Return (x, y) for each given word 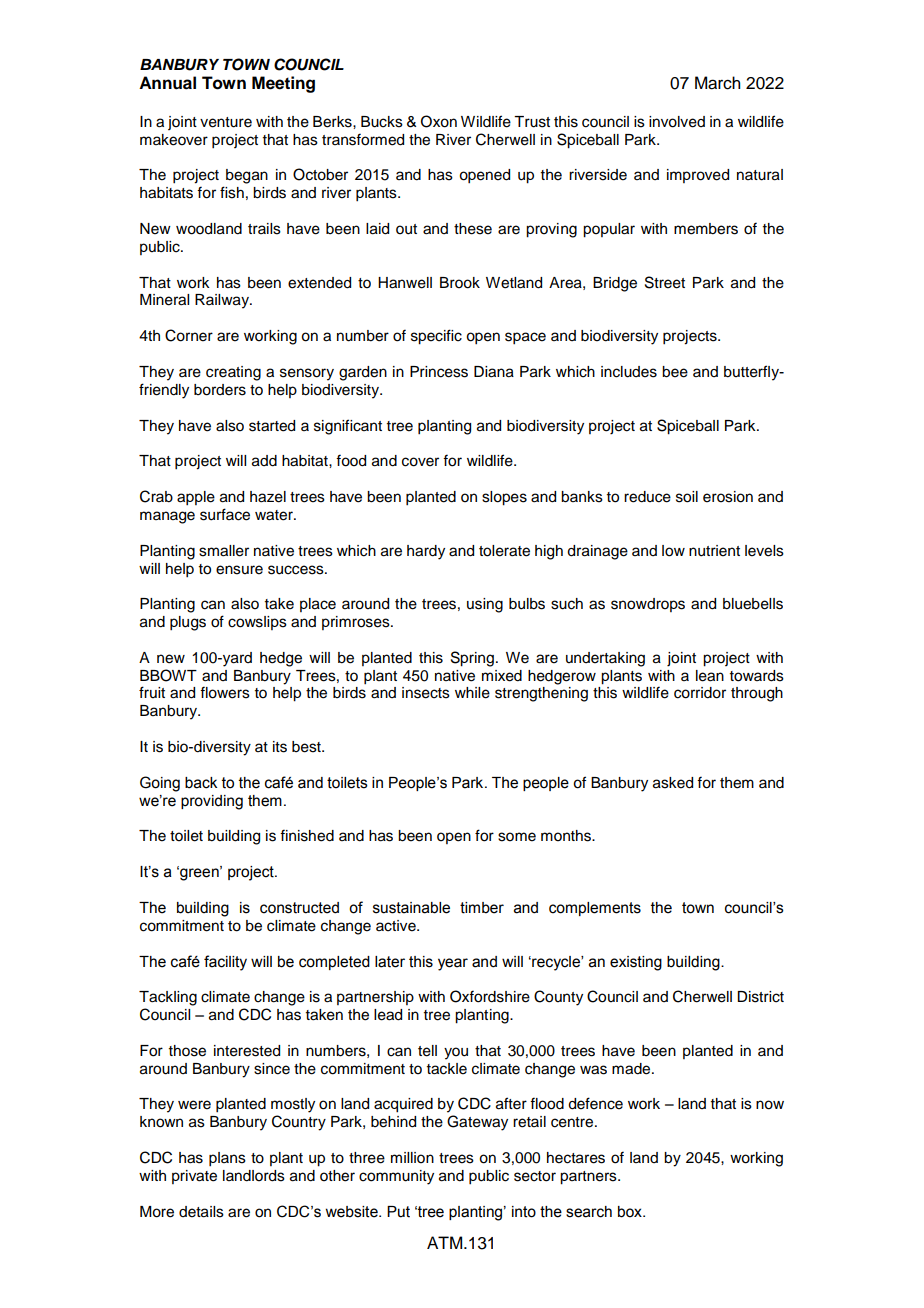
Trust (532, 122)
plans (227, 1159)
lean (710, 676)
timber (482, 908)
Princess (439, 372)
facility (225, 963)
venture (226, 122)
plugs (188, 623)
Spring (472, 659)
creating (233, 373)
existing (636, 963)
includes (629, 372)
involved (677, 122)
